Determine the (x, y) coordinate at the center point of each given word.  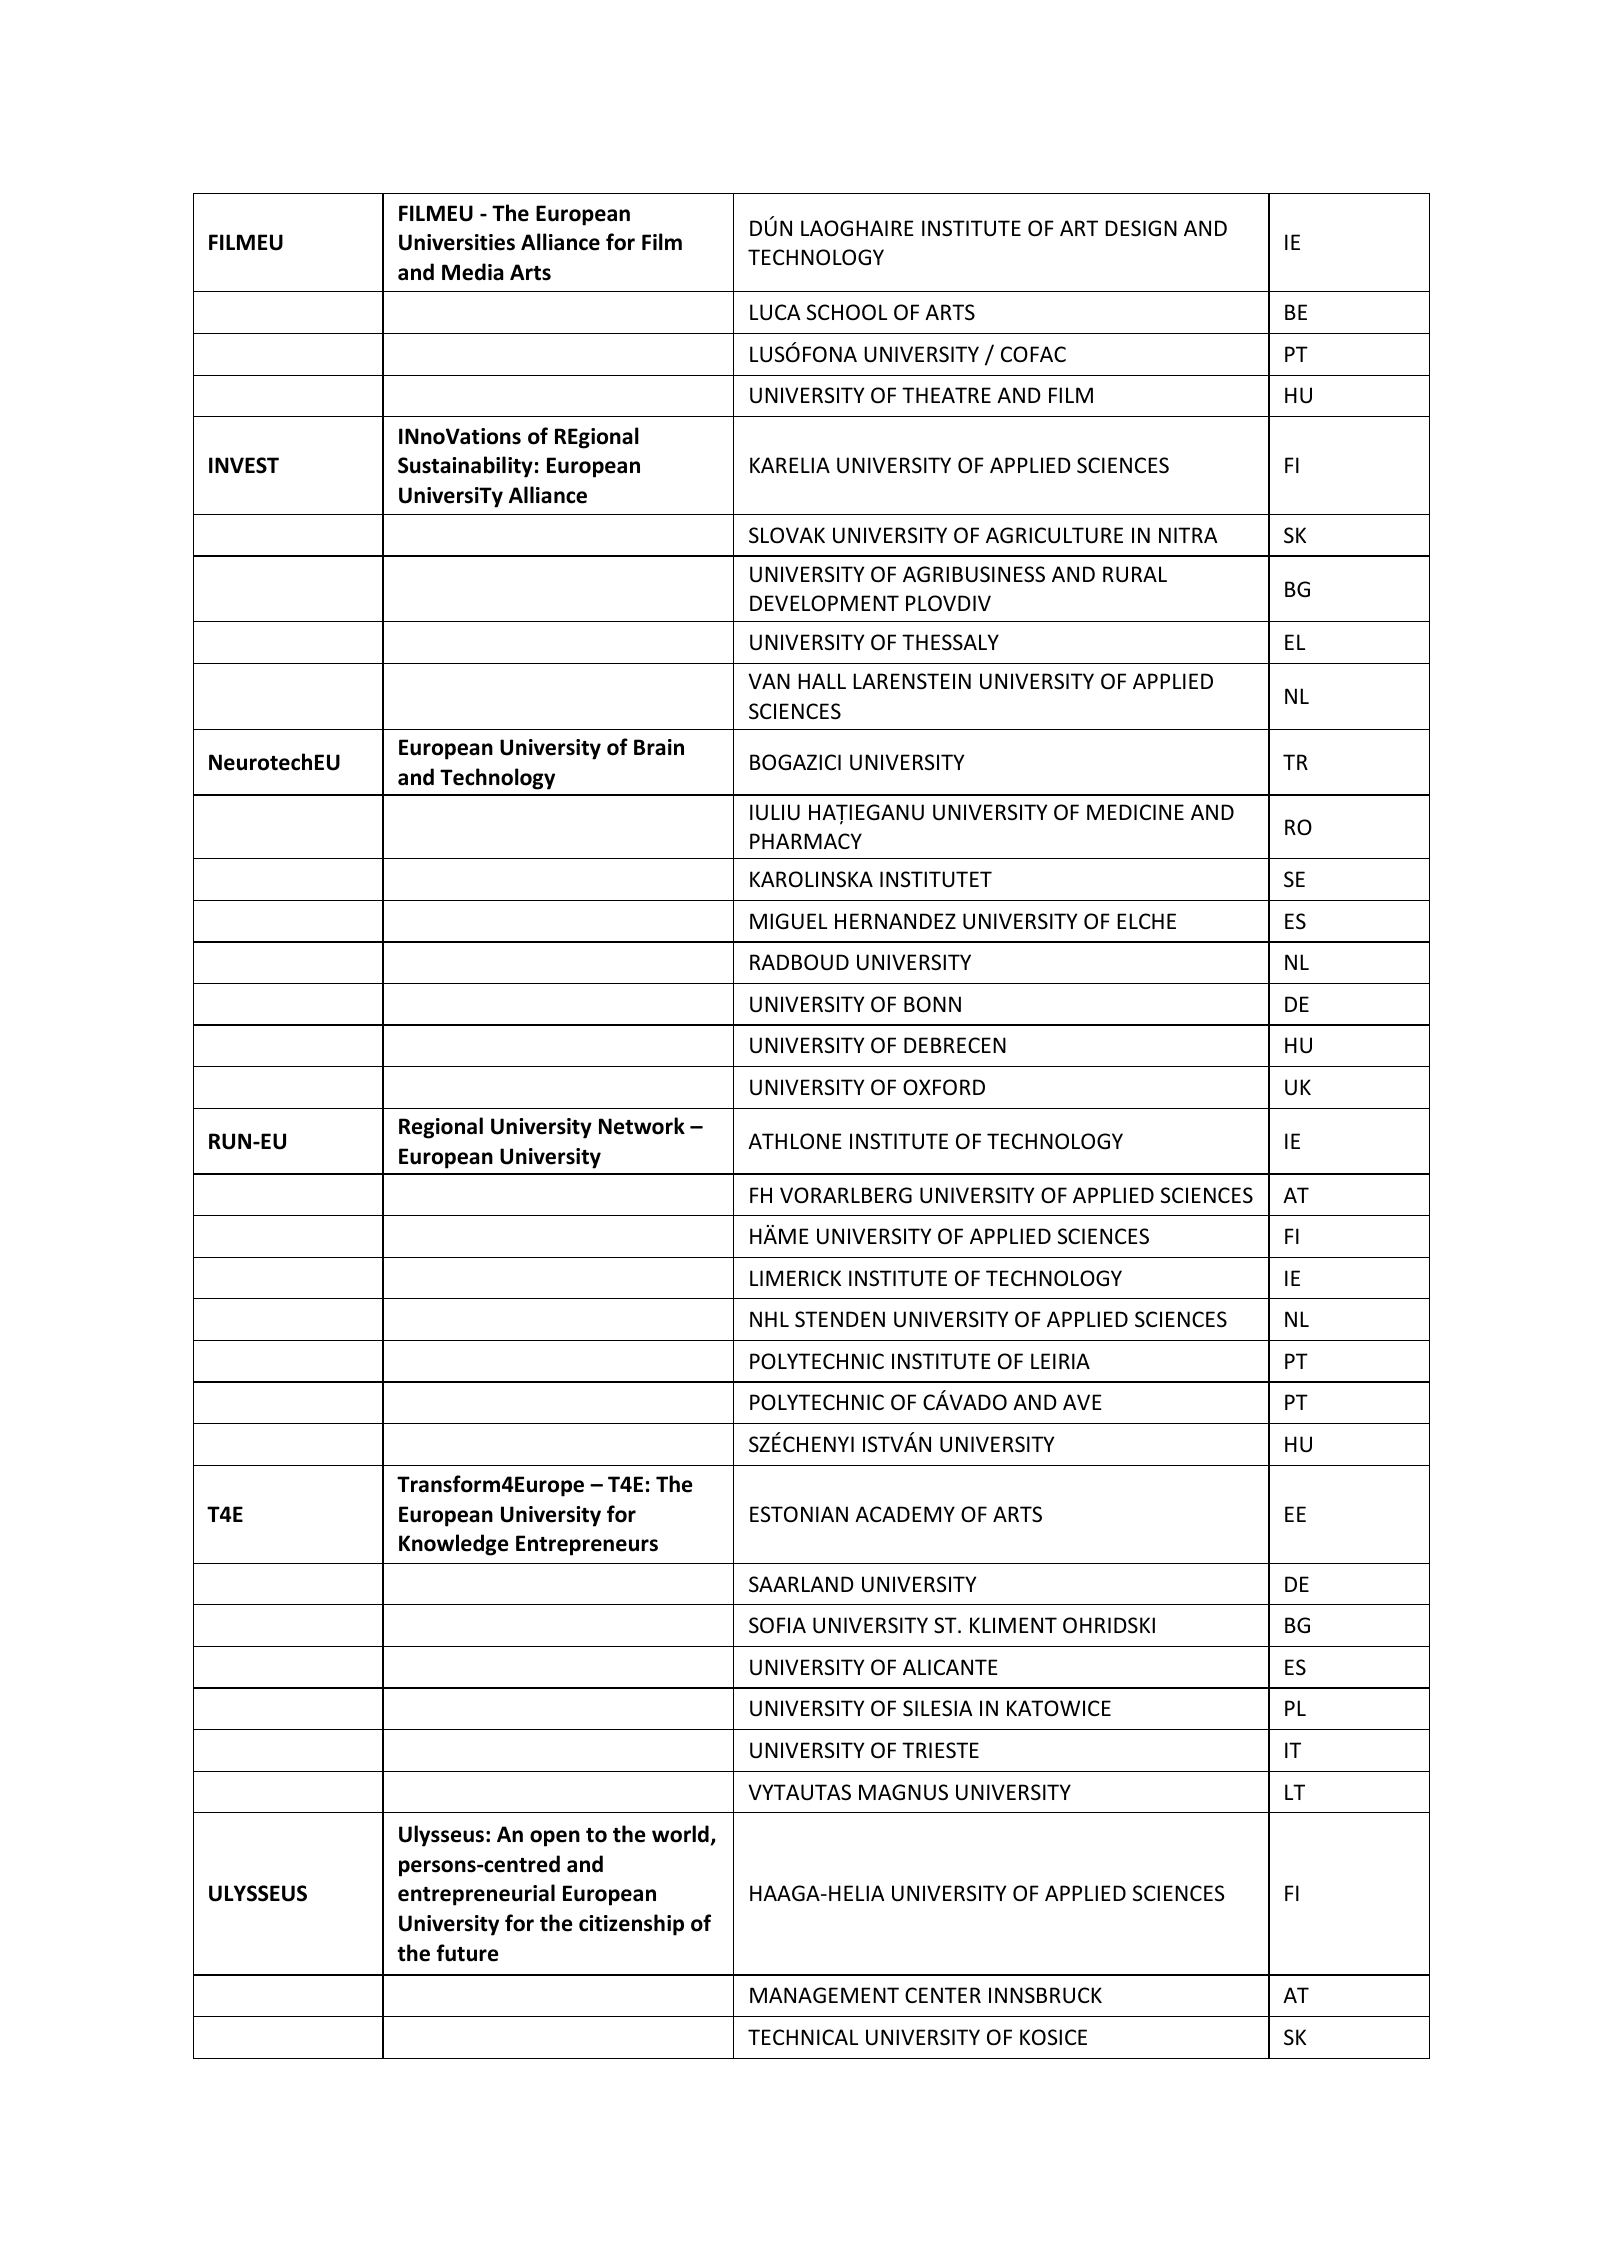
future (468, 1953)
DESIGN (1141, 228)
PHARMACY (806, 841)
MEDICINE (1135, 812)
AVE (1082, 1402)
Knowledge (454, 1545)
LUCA (775, 312)
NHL (769, 1319)
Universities (457, 242)
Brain (659, 747)
